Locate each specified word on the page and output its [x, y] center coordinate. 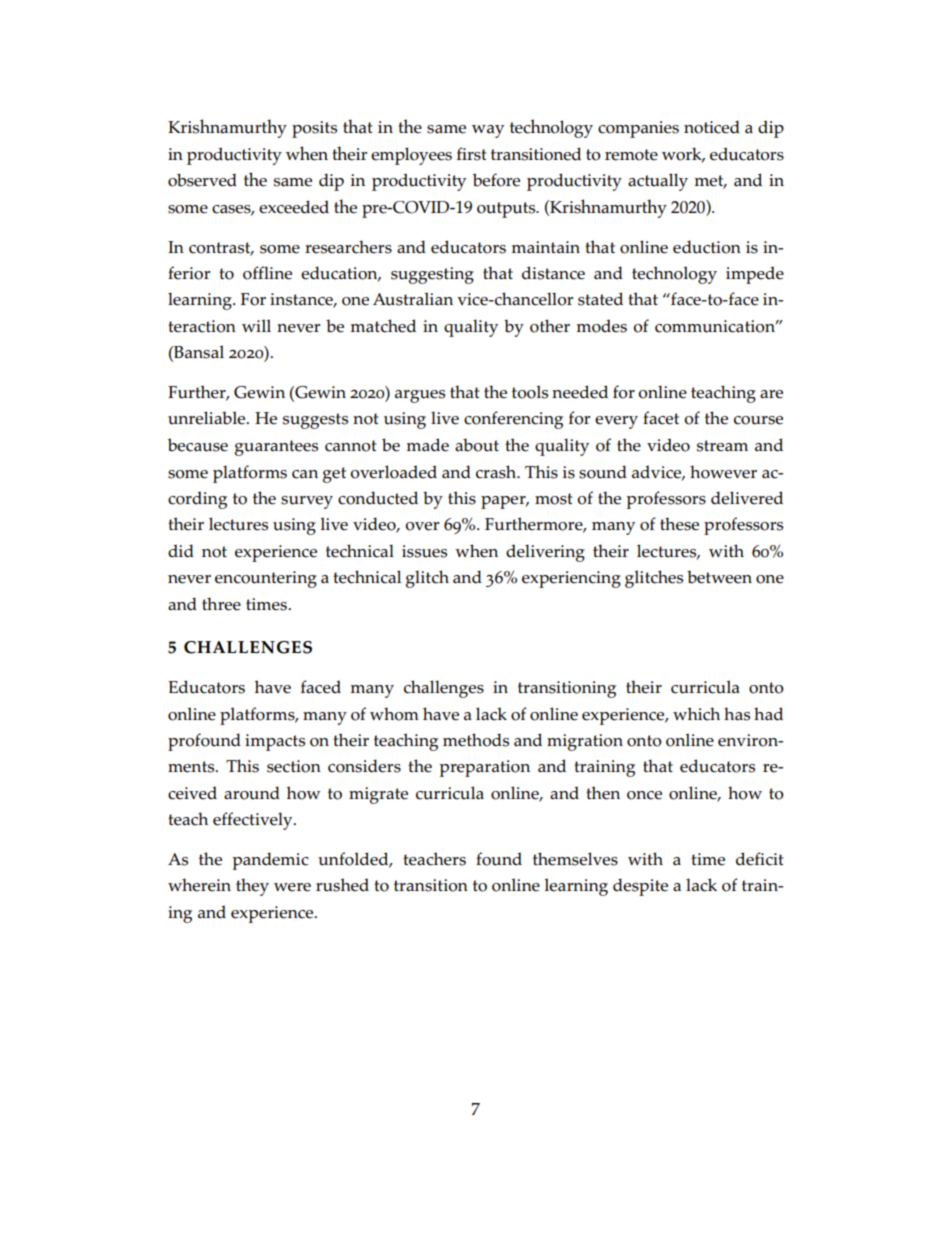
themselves [575, 859]
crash [497, 472]
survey [307, 502]
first [472, 154]
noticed [712, 127]
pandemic [271, 861]
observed [202, 180]
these [679, 524]
